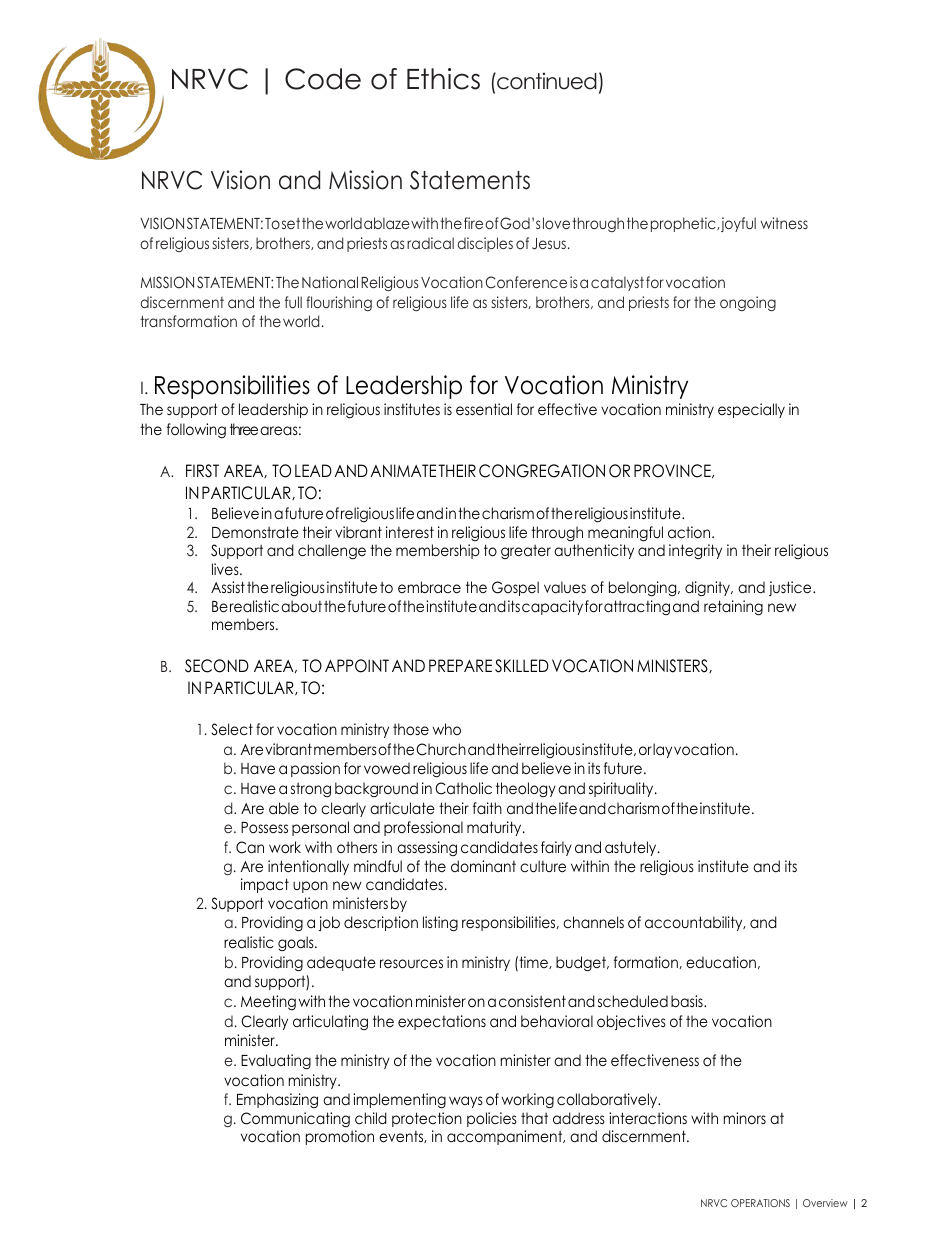  Describe the element at coordinates (760, 1203) in the image. I see `OPERATIONS` at that location.
